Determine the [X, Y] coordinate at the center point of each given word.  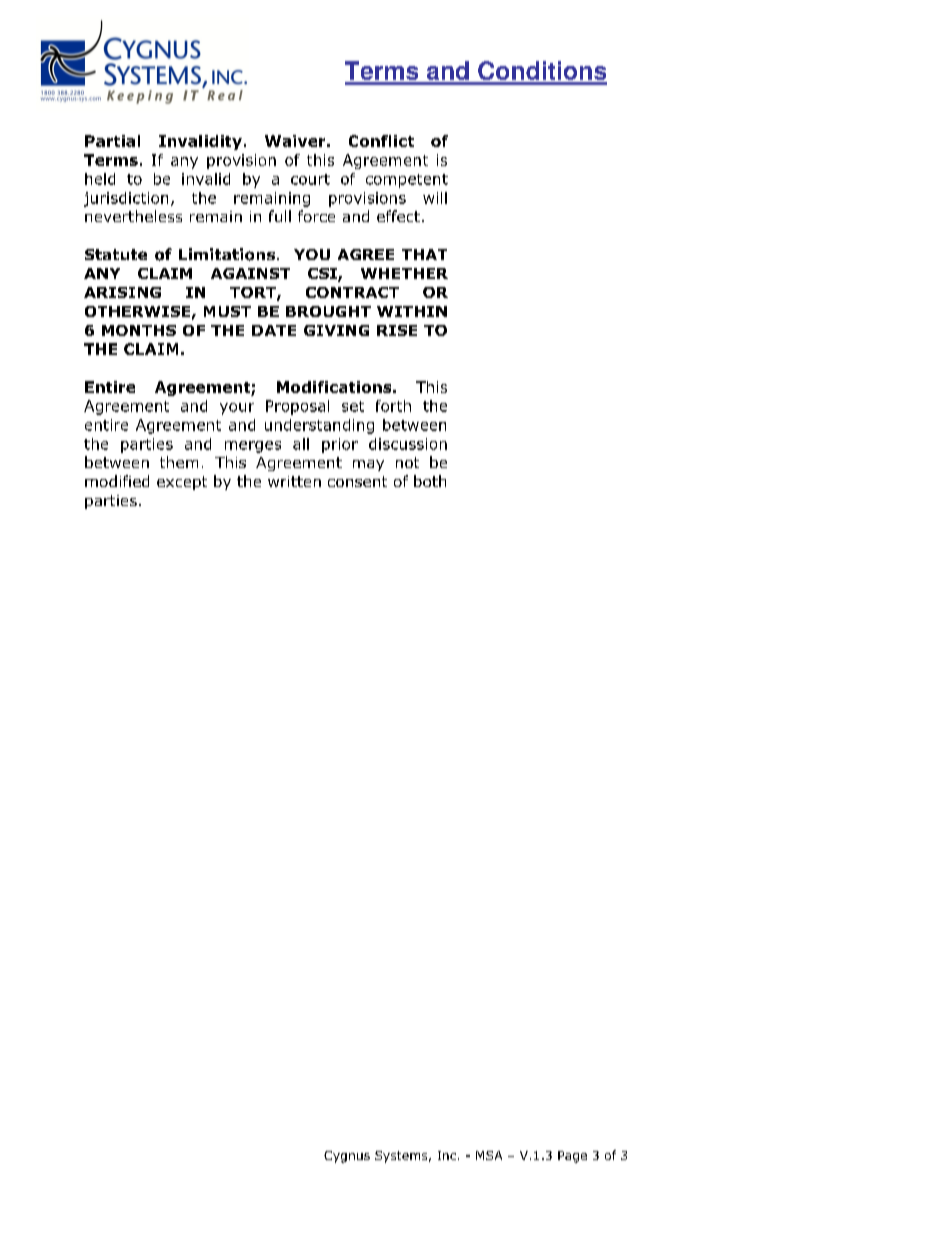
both [430, 481]
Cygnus [347, 1157]
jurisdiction [126, 199]
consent [357, 481]
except [182, 483]
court [310, 179]
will [435, 198]
